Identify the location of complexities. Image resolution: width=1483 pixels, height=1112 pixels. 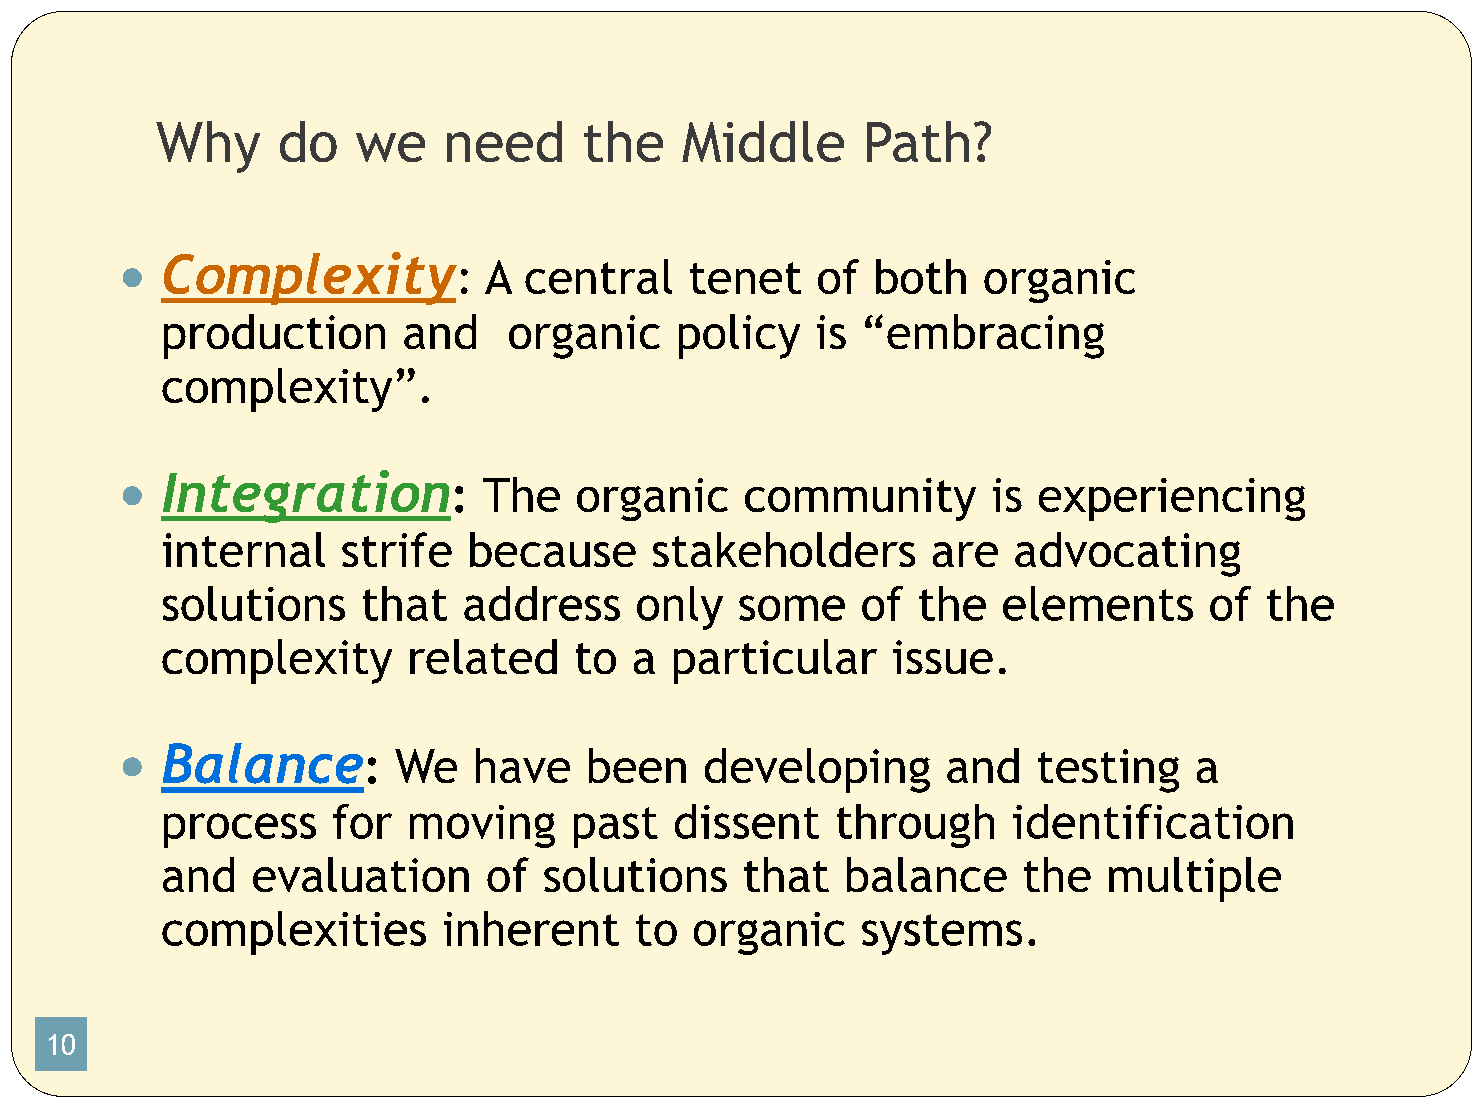
(294, 933).
